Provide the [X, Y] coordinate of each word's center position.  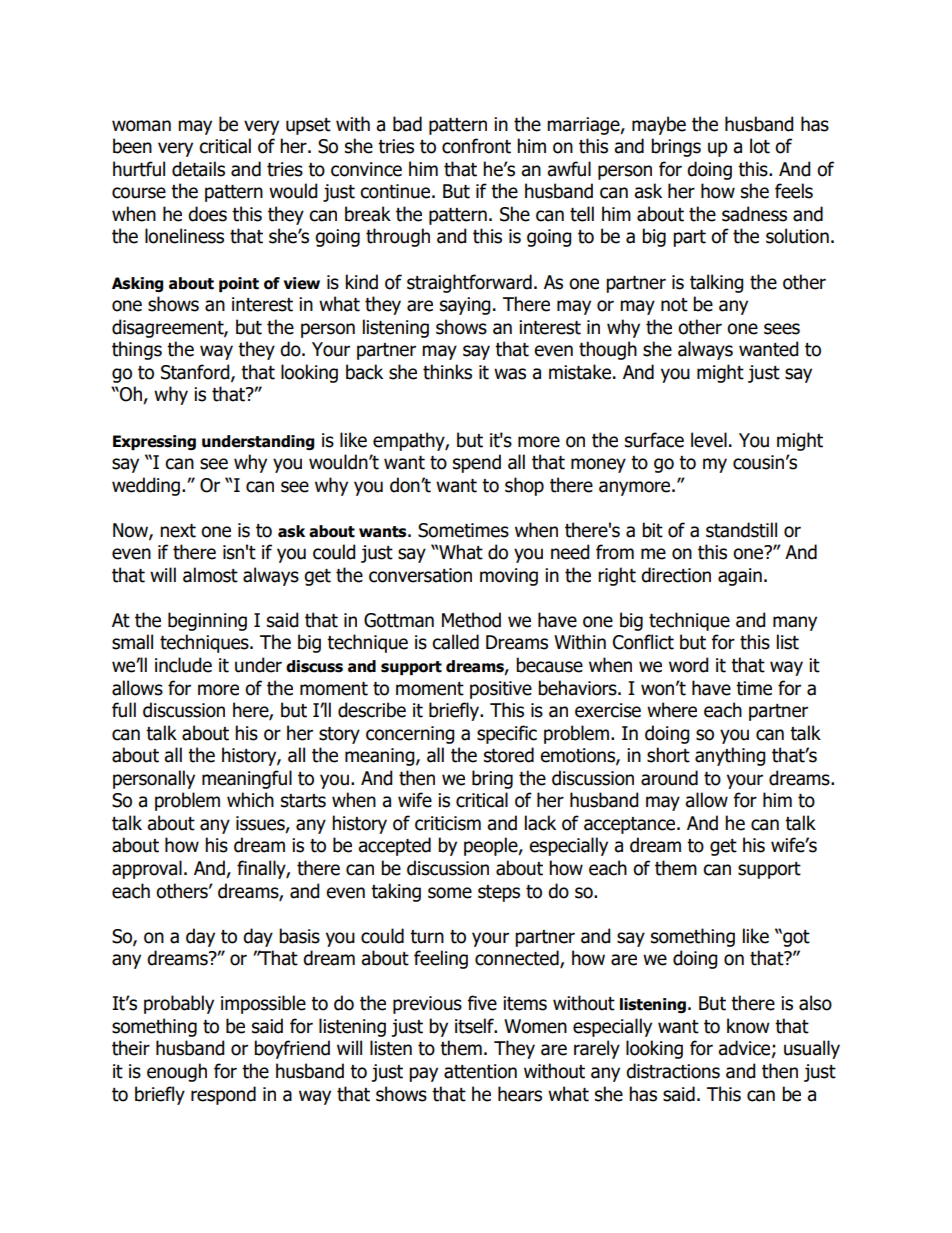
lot [760, 146]
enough [177, 1072]
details [198, 169]
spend [477, 463]
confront [476, 146]
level [709, 440]
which [250, 800]
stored [509, 755]
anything [730, 756]
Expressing [154, 442]
